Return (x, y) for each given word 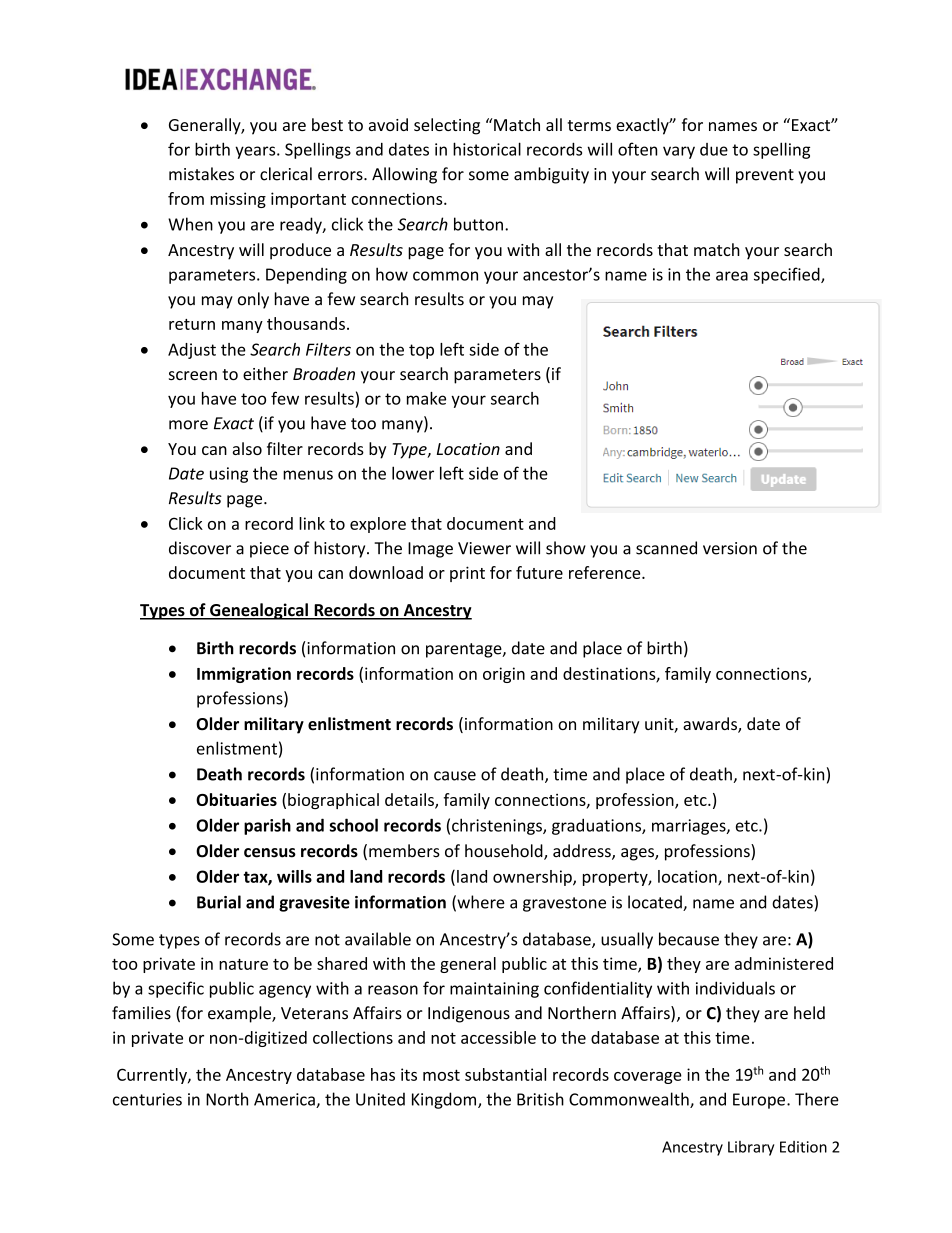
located (656, 903)
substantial (505, 1074)
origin (504, 675)
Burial (219, 902)
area (732, 276)
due (714, 149)
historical (487, 149)
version (730, 548)
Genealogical (259, 611)
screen (193, 375)
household (505, 852)
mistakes (201, 174)
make (426, 398)
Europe (759, 1101)
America (285, 1100)
